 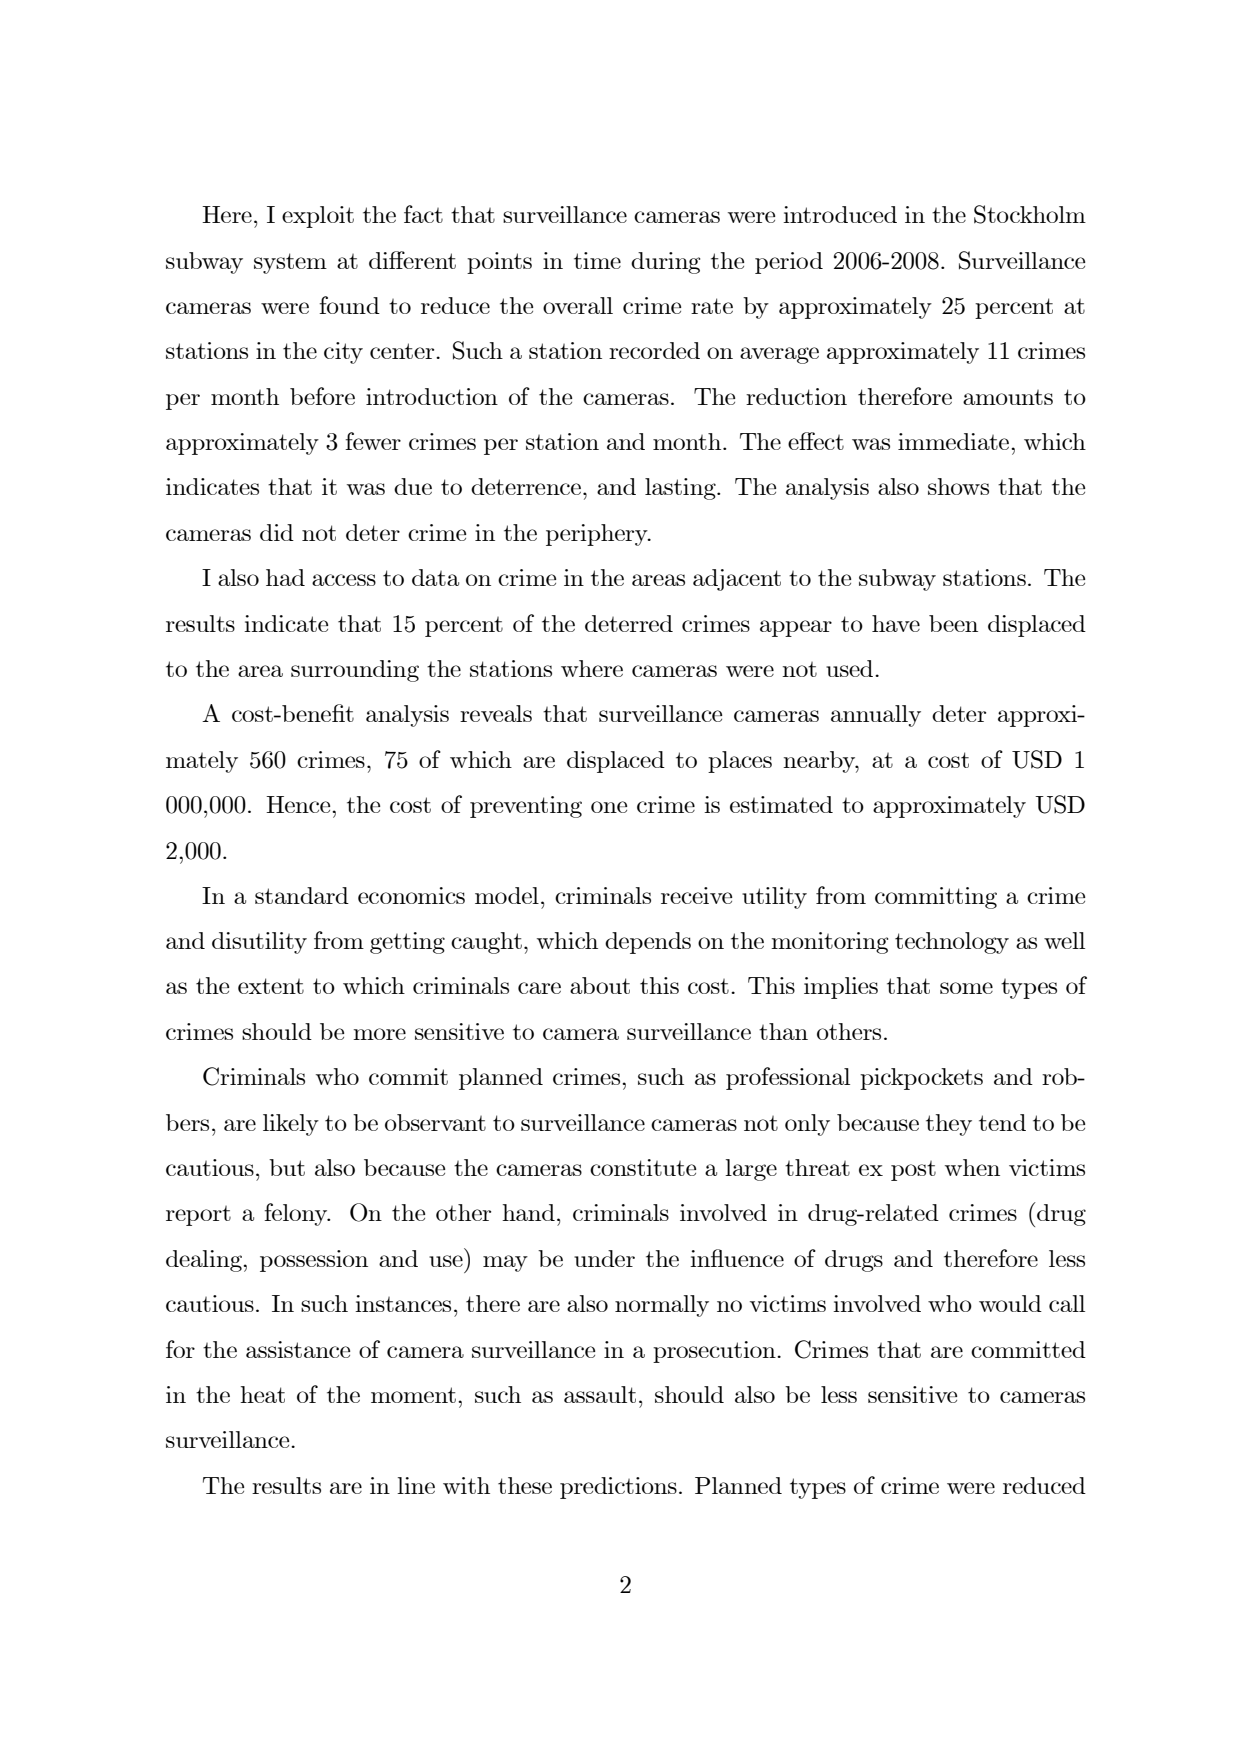 I want to click on predictions, so click(x=618, y=1488).
